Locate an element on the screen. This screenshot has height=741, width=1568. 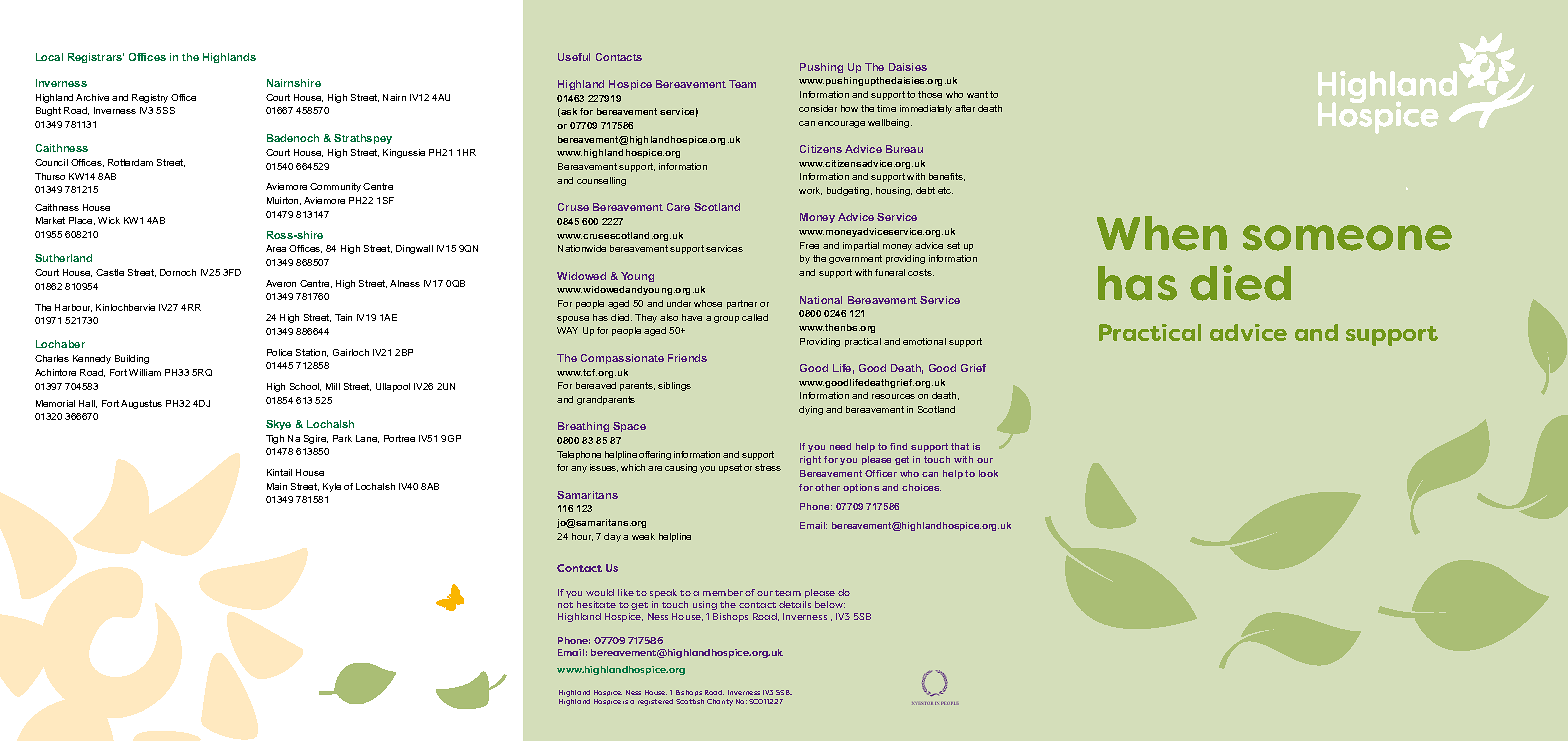
Useful is located at coordinates (574, 57).
